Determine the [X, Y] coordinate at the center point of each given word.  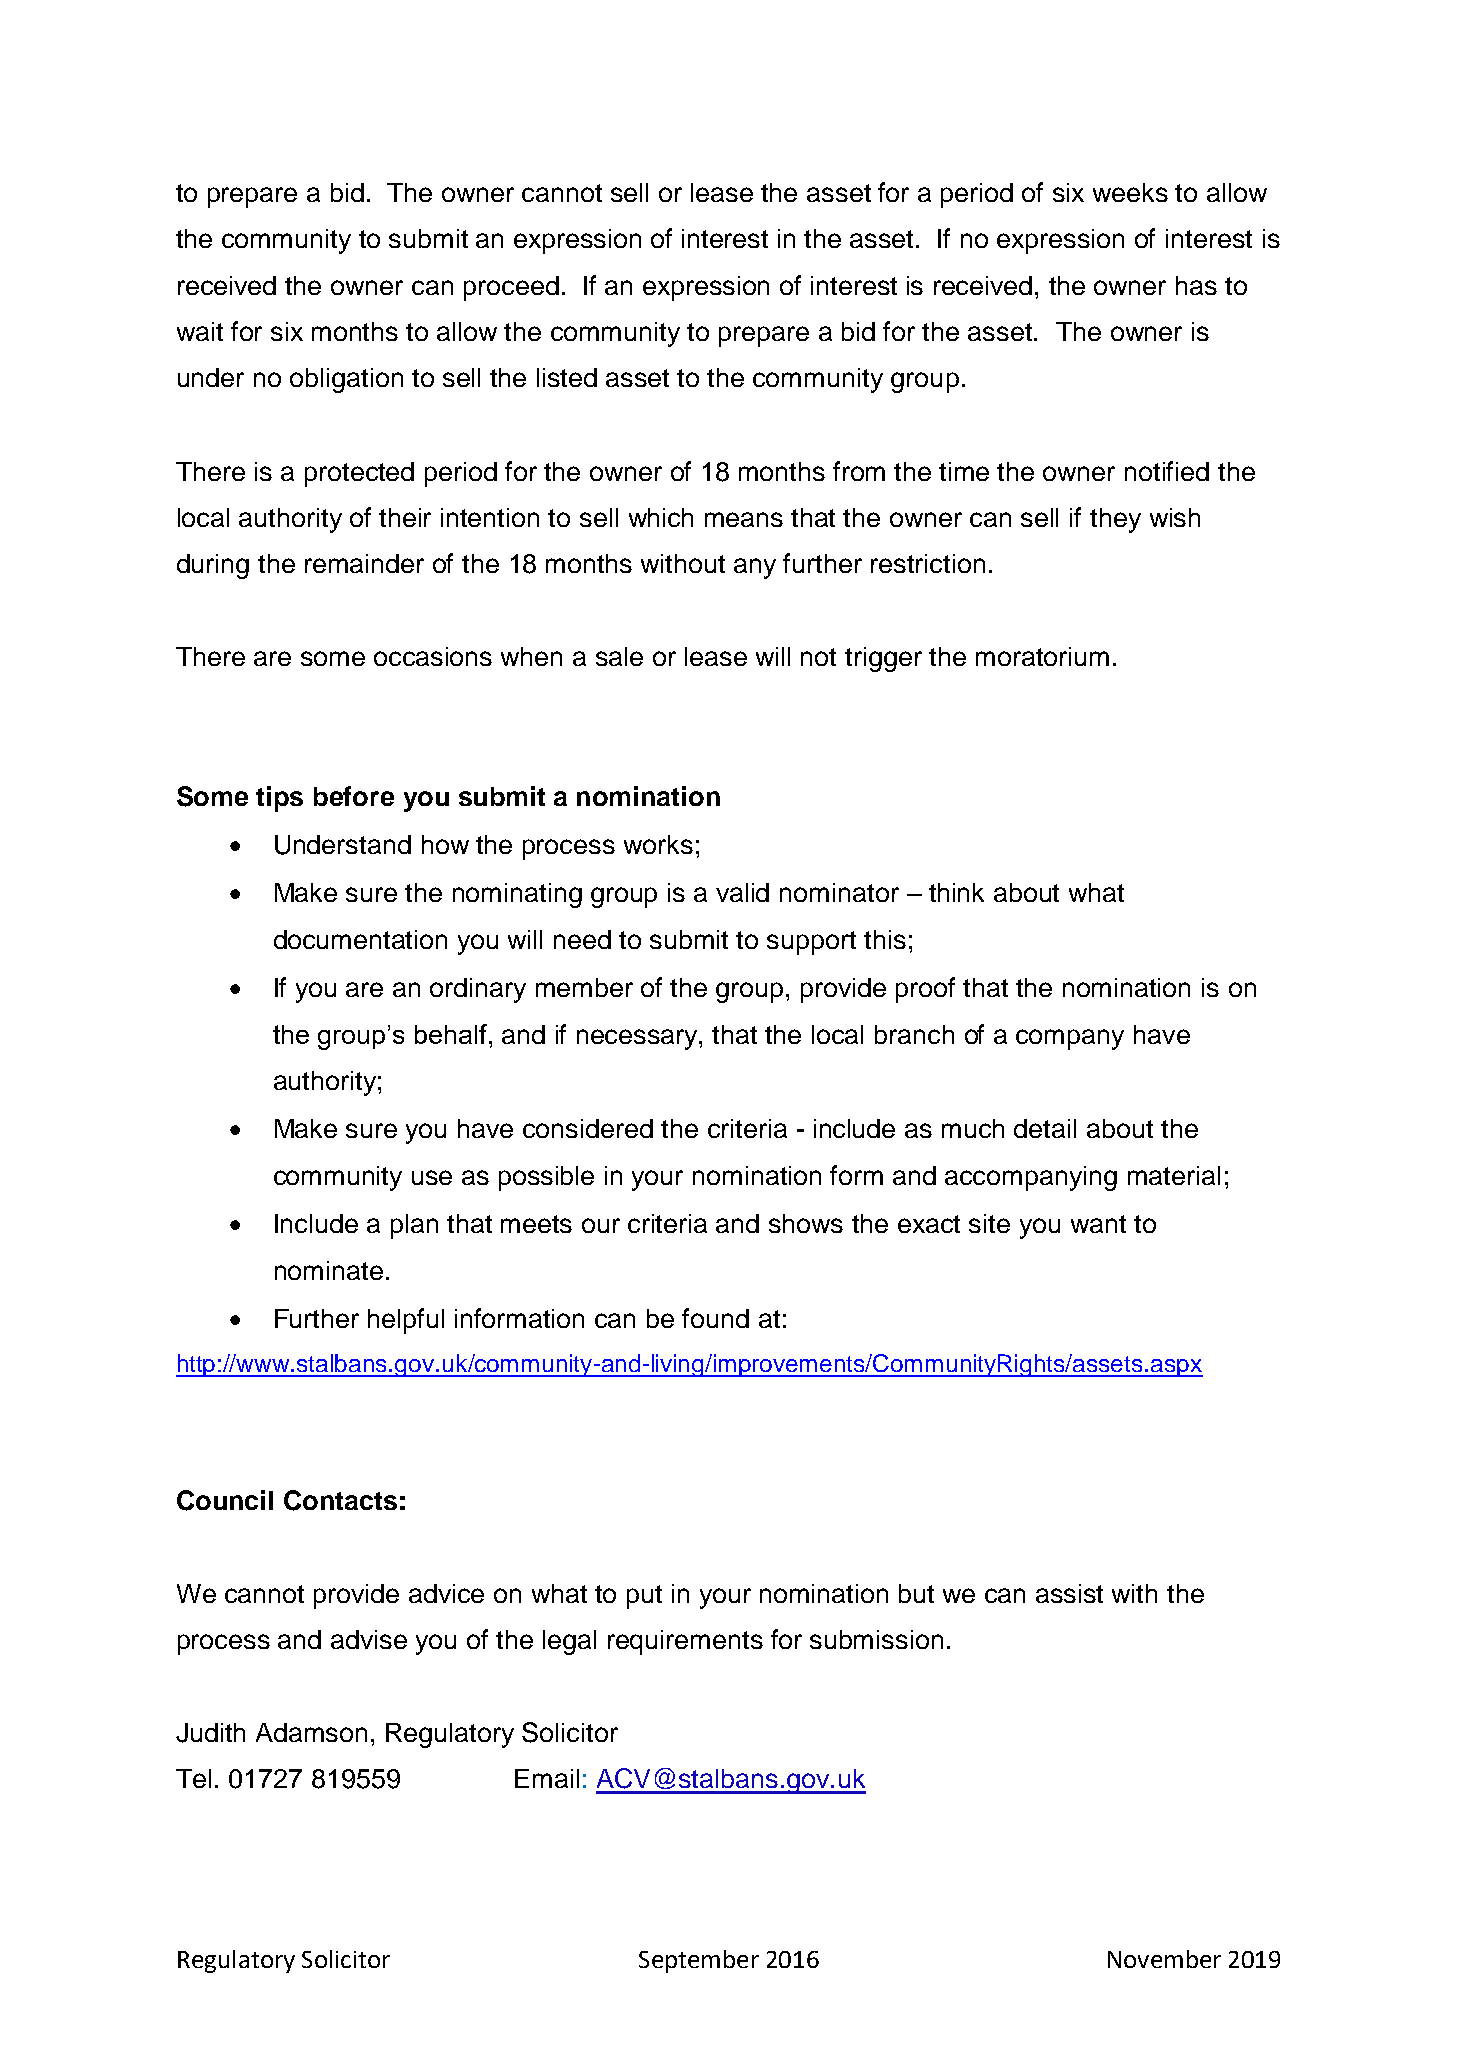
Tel [193, 1778]
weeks [1130, 192]
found [715, 1318]
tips [279, 799]
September [699, 1961]
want [1098, 1224]
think [956, 892]
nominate [329, 1270]
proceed [511, 288]
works [658, 844]
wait [200, 331]
